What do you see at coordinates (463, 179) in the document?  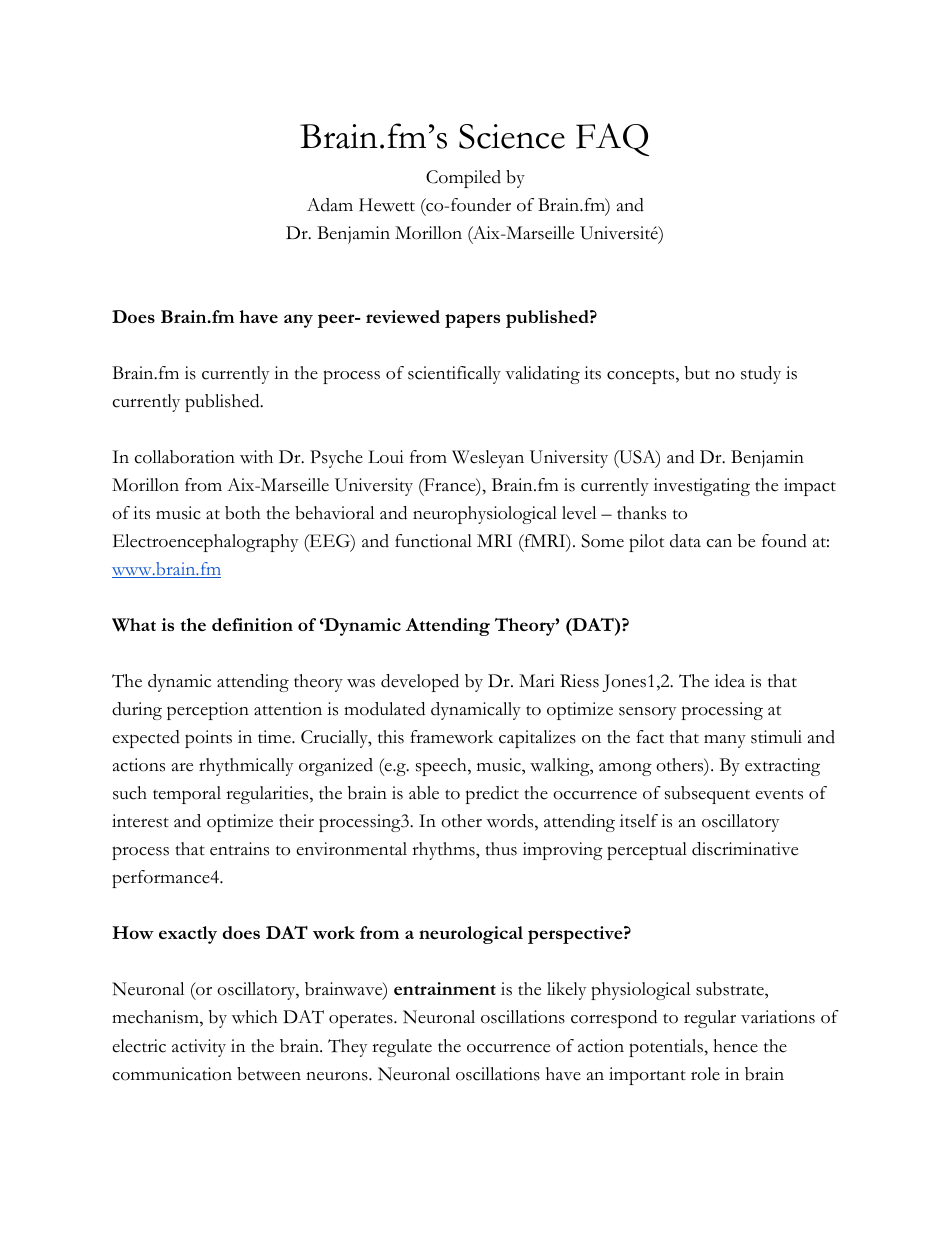 I see `Compiled` at bounding box center [463, 179].
